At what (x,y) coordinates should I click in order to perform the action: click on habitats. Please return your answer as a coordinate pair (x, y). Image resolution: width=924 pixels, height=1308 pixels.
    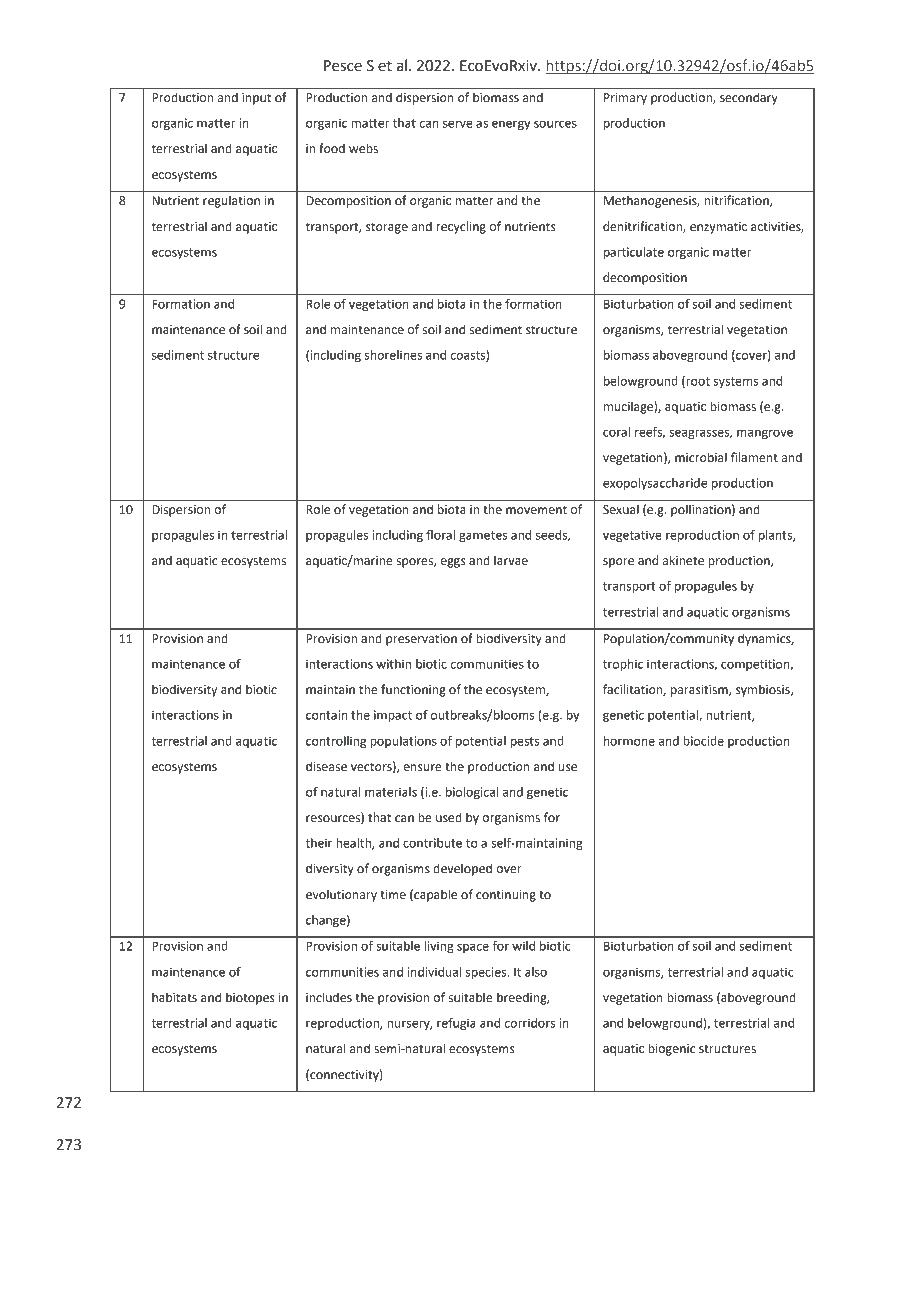
    Looking at the image, I should click on (174, 997).
